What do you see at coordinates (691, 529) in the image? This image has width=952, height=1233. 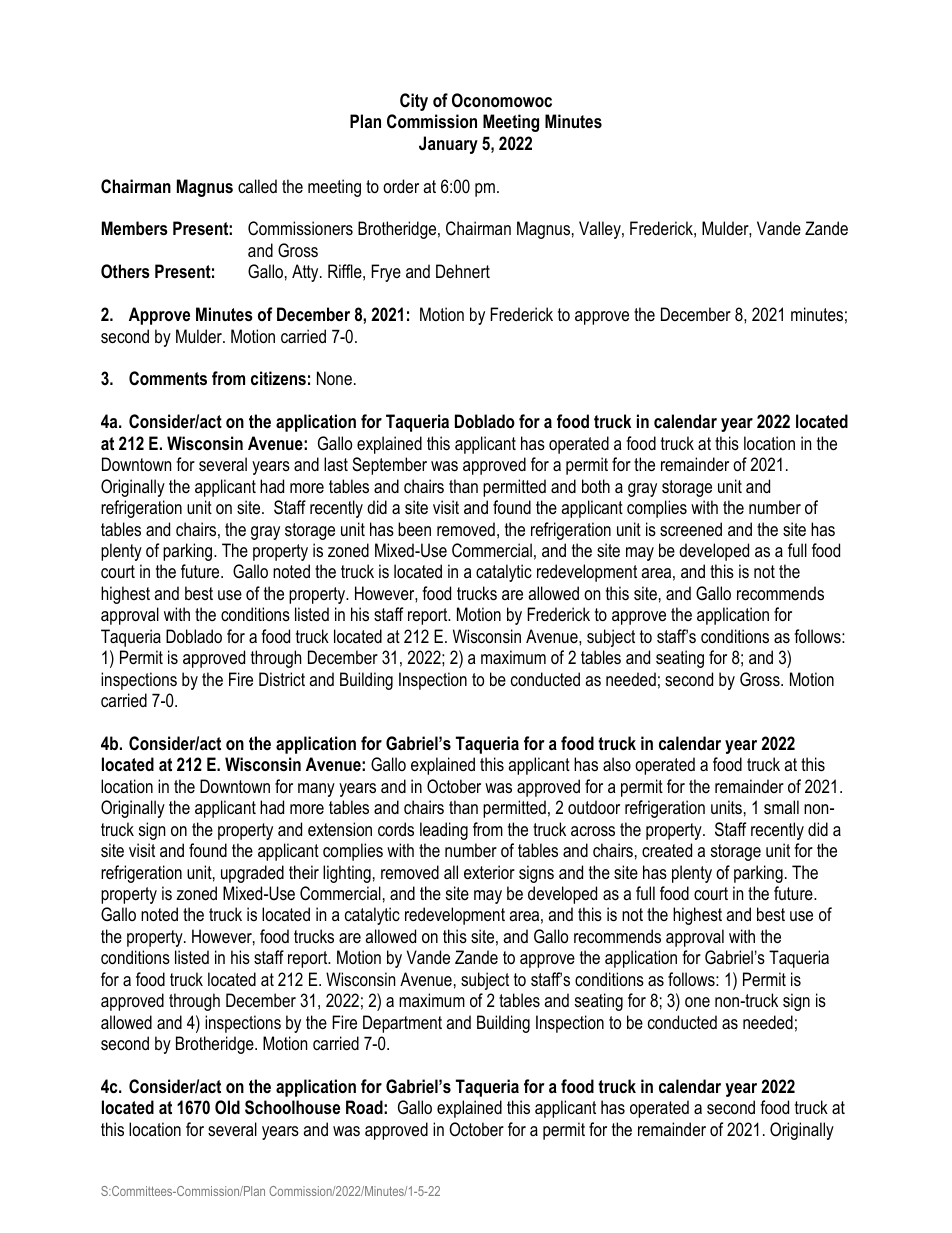 I see `screened` at bounding box center [691, 529].
